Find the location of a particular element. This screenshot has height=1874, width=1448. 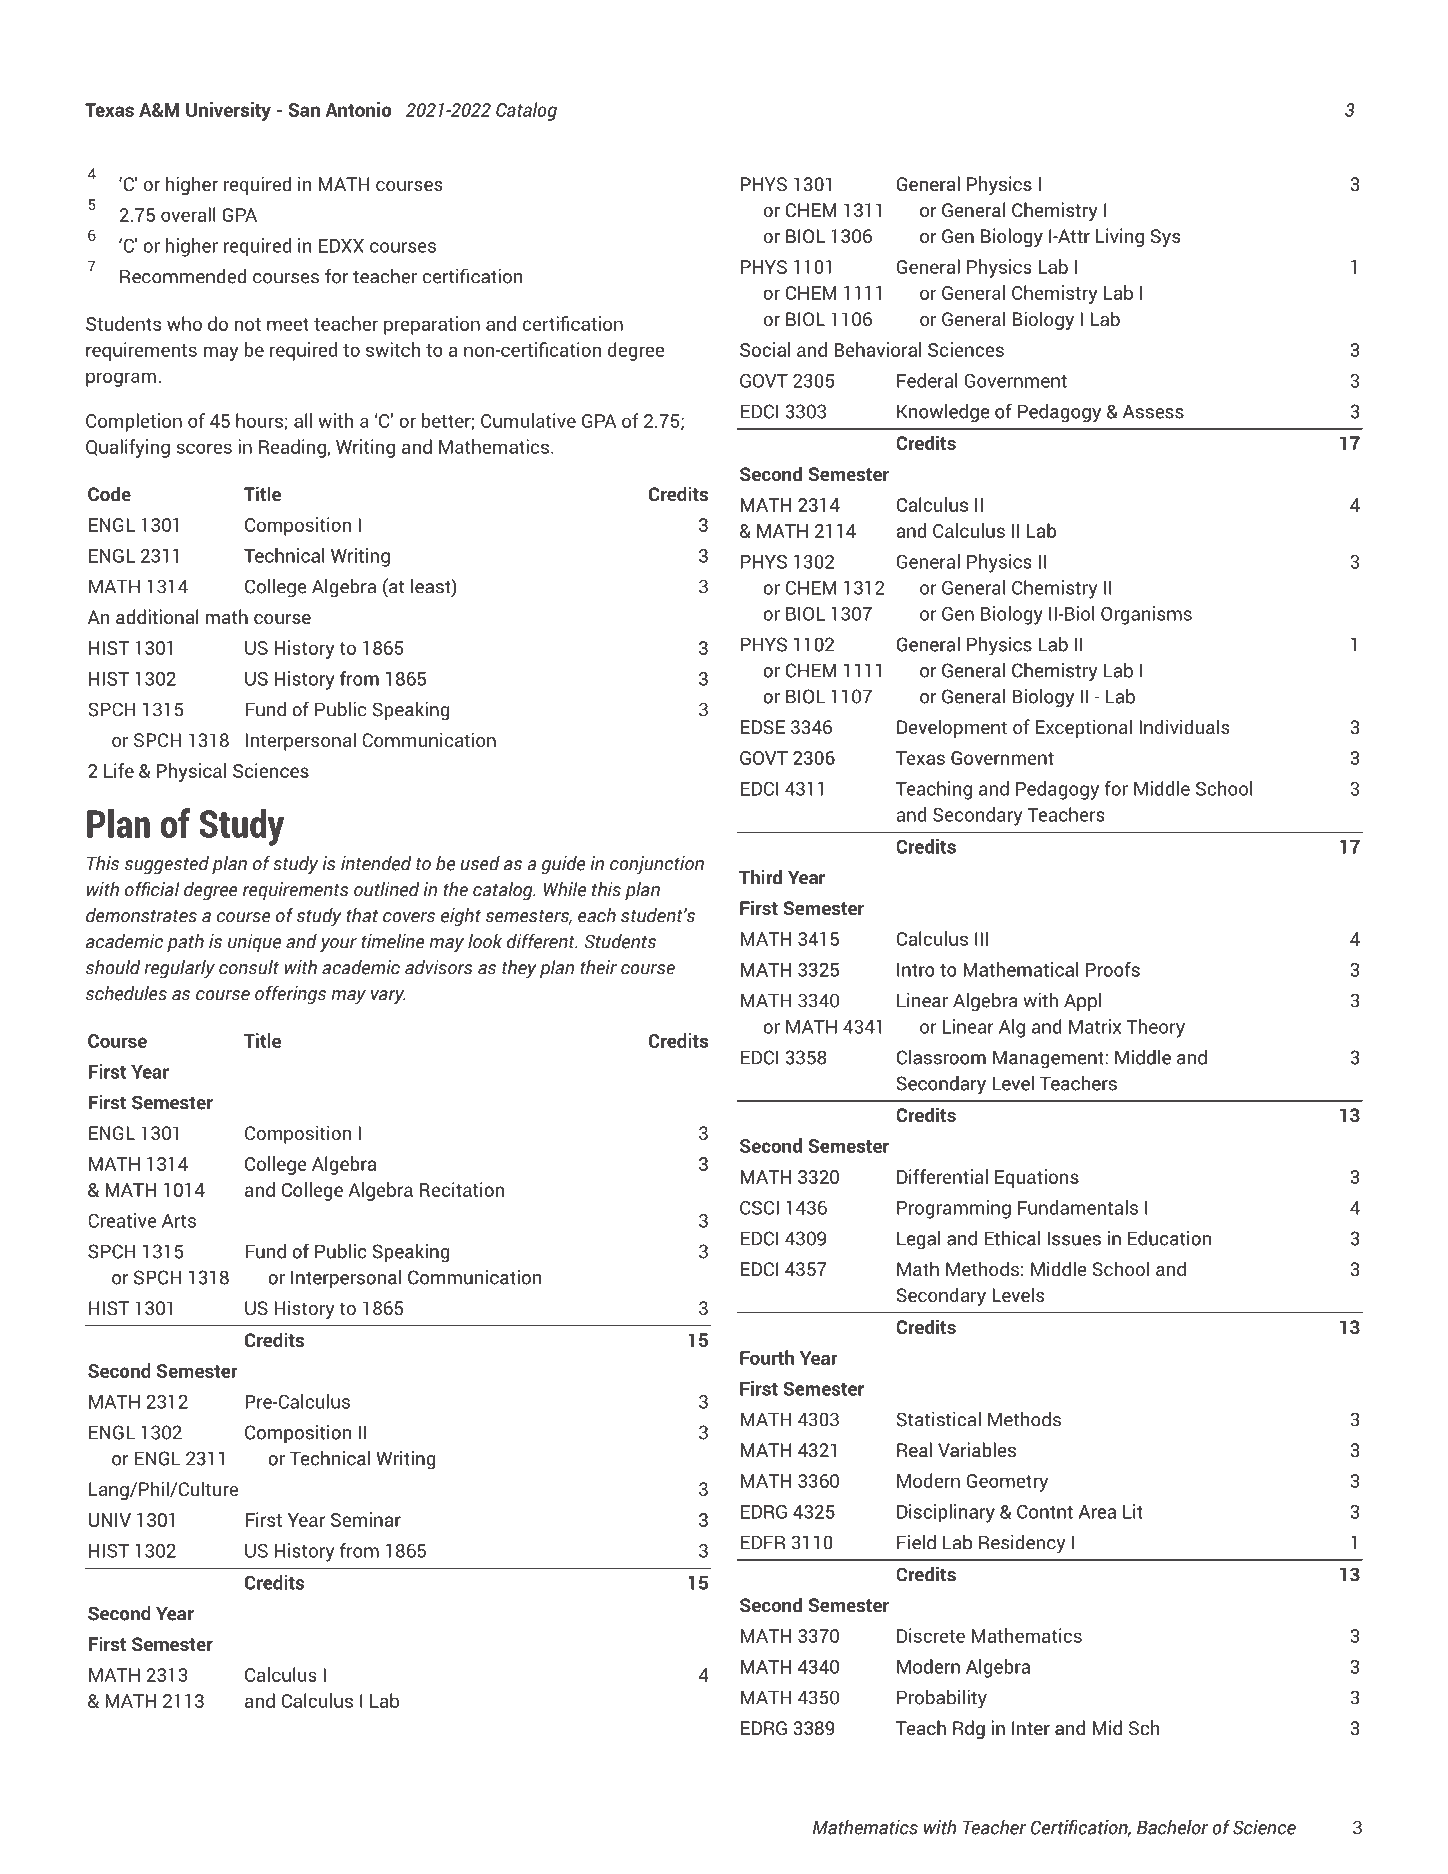

Seminar is located at coordinates (366, 1519).
